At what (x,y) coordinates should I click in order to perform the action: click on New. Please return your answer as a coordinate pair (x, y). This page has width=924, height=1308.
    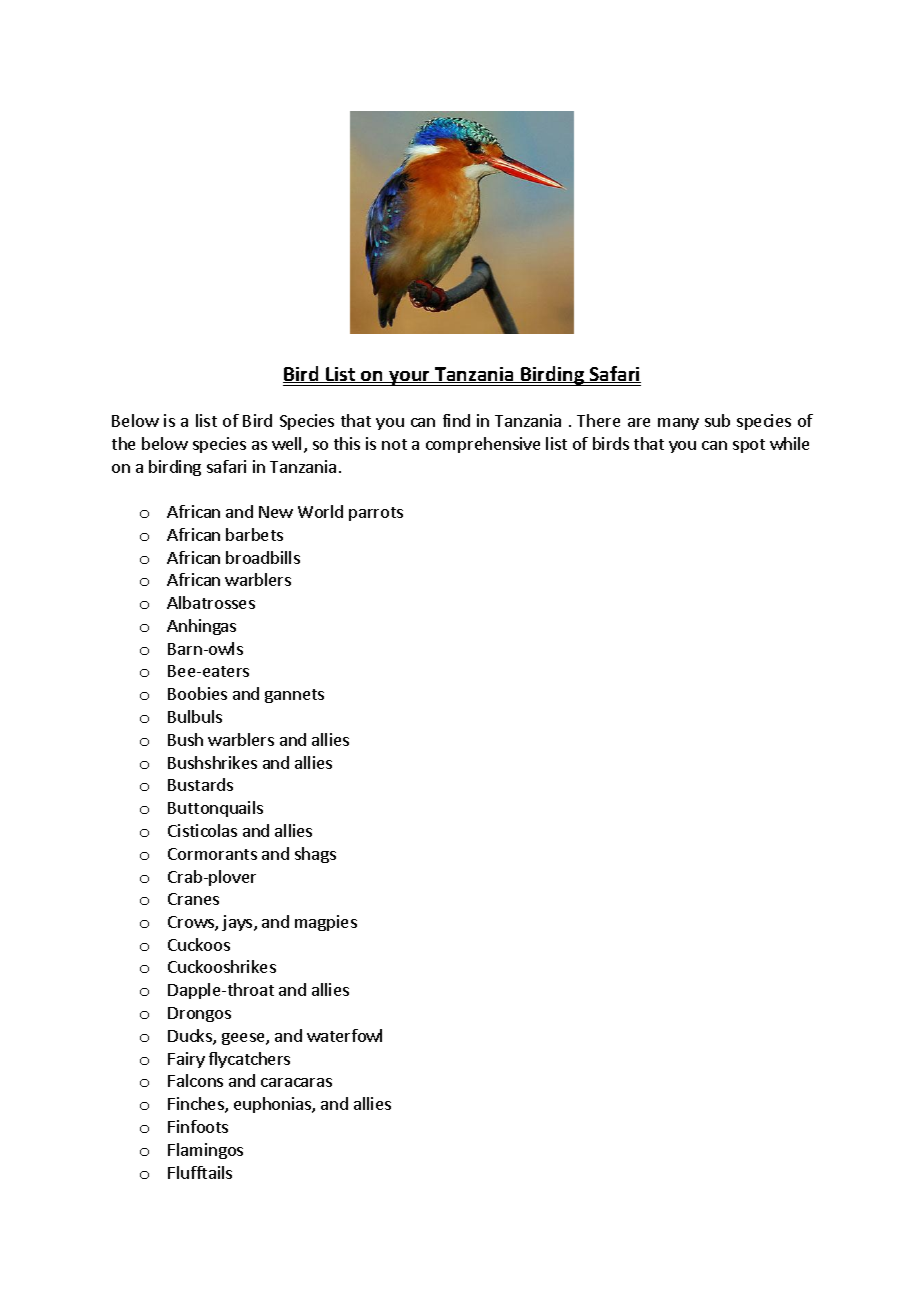
    Looking at the image, I should click on (276, 512).
